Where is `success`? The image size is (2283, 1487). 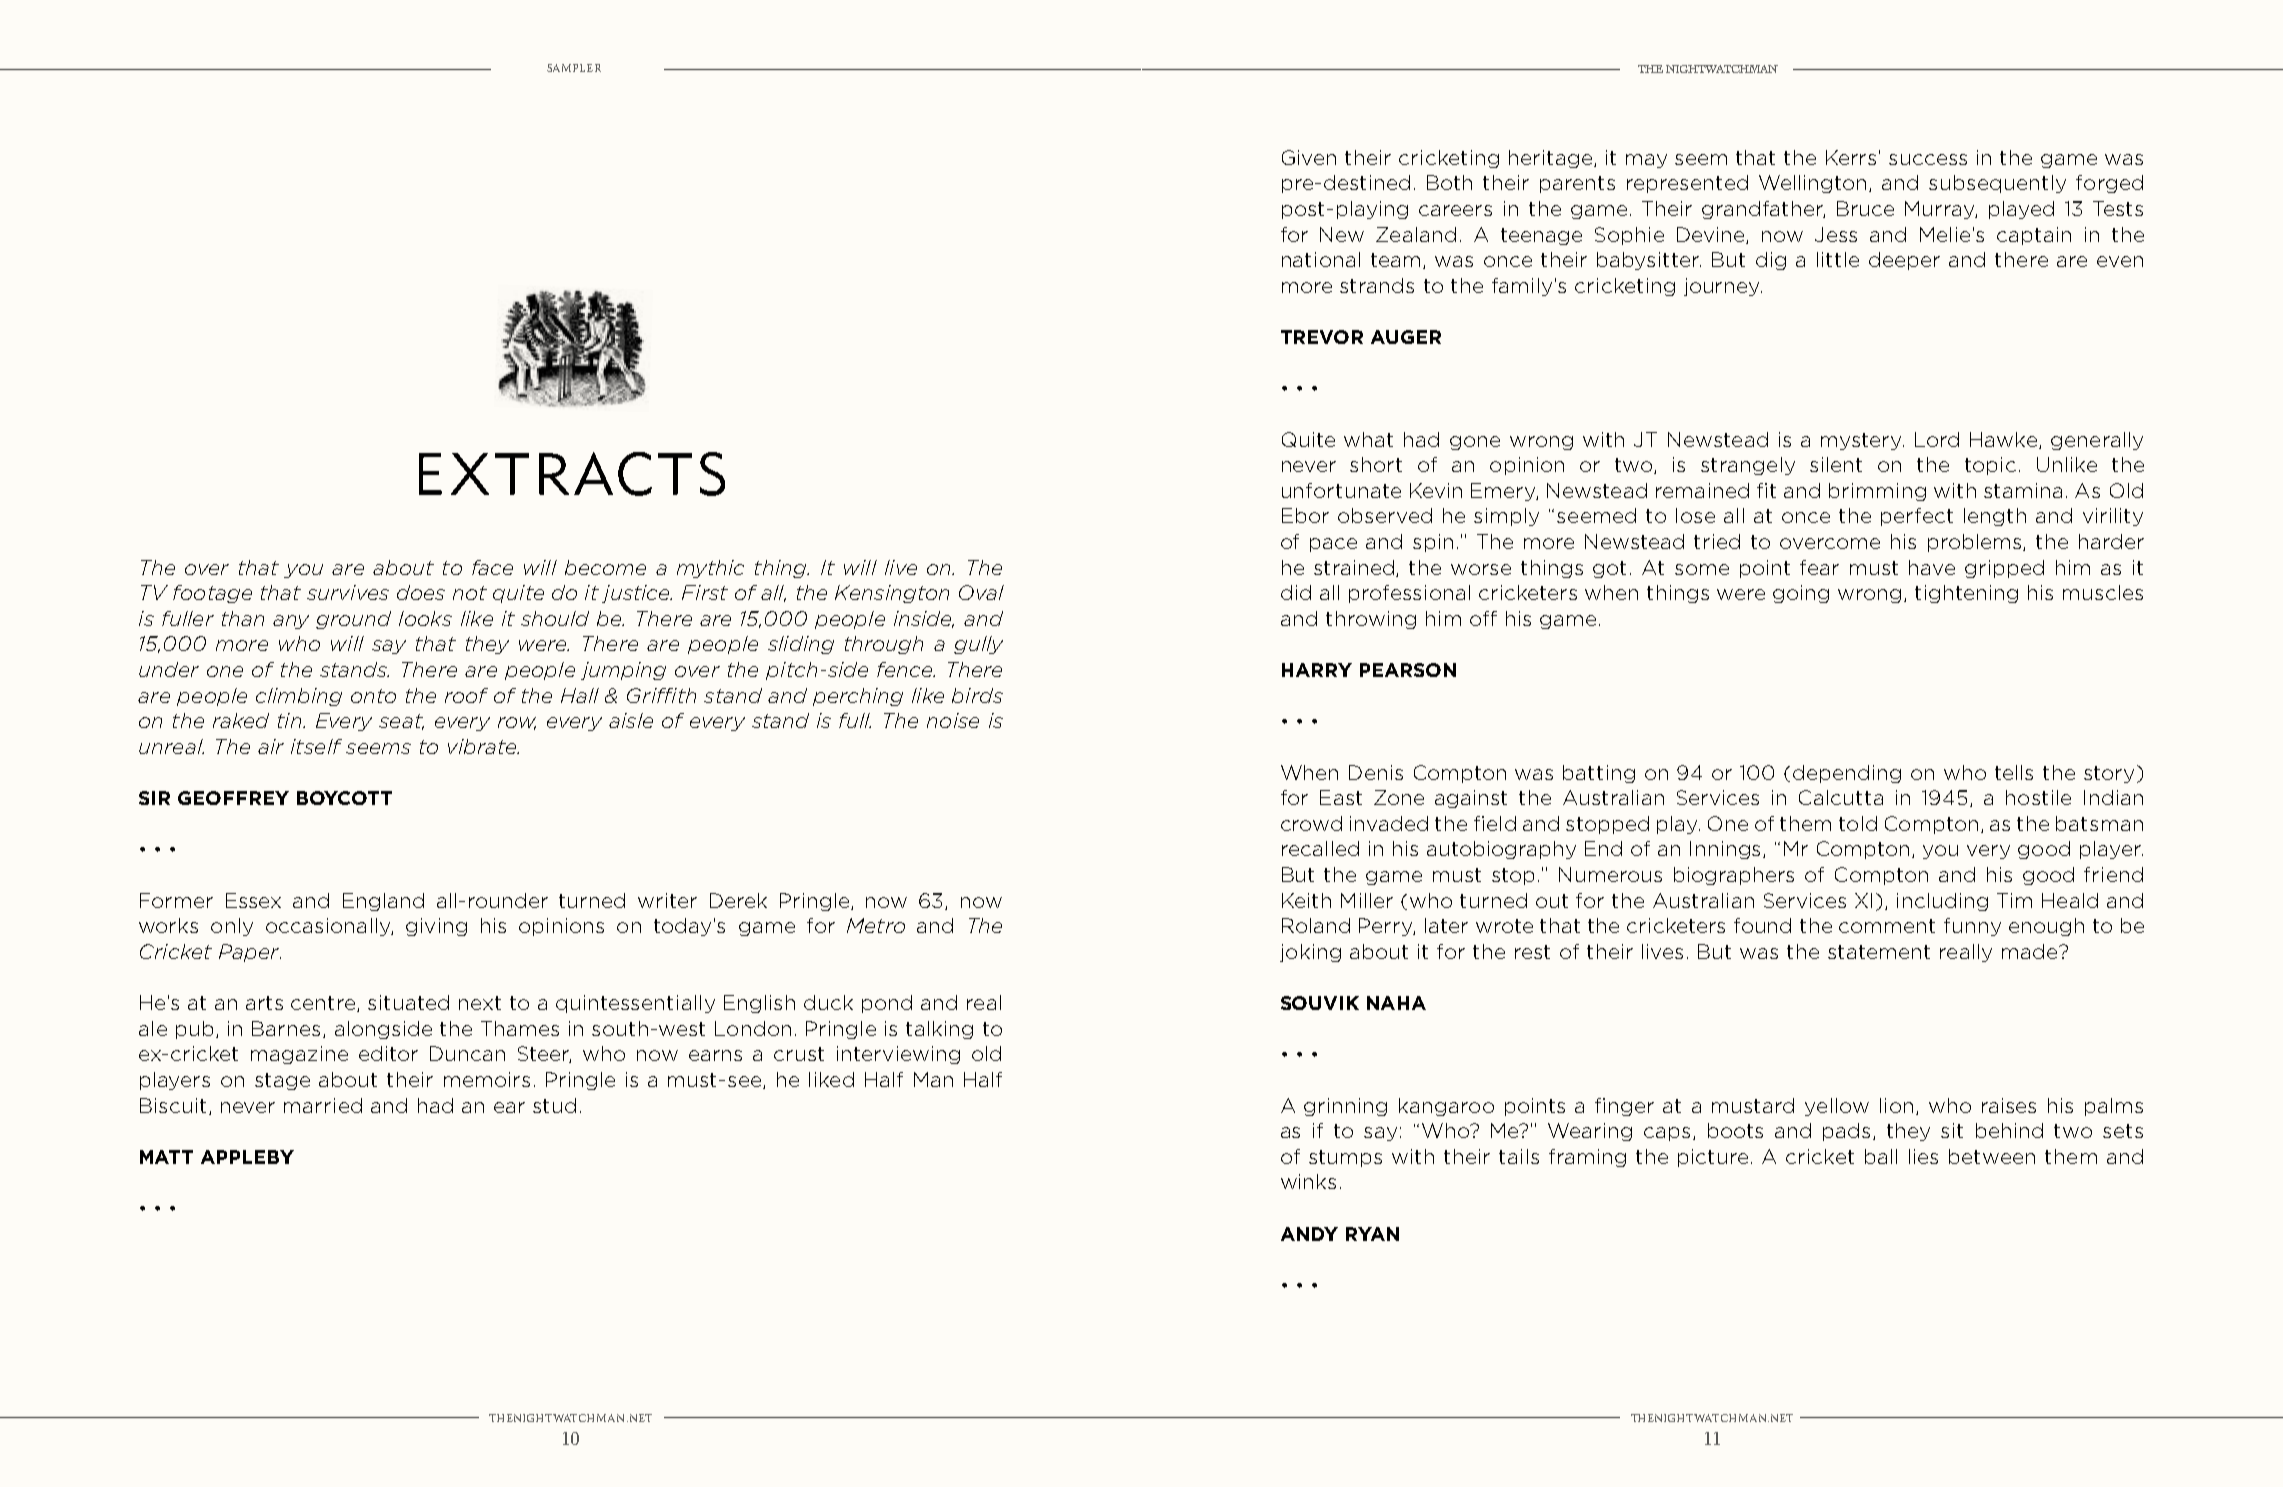
success is located at coordinates (1928, 159).
